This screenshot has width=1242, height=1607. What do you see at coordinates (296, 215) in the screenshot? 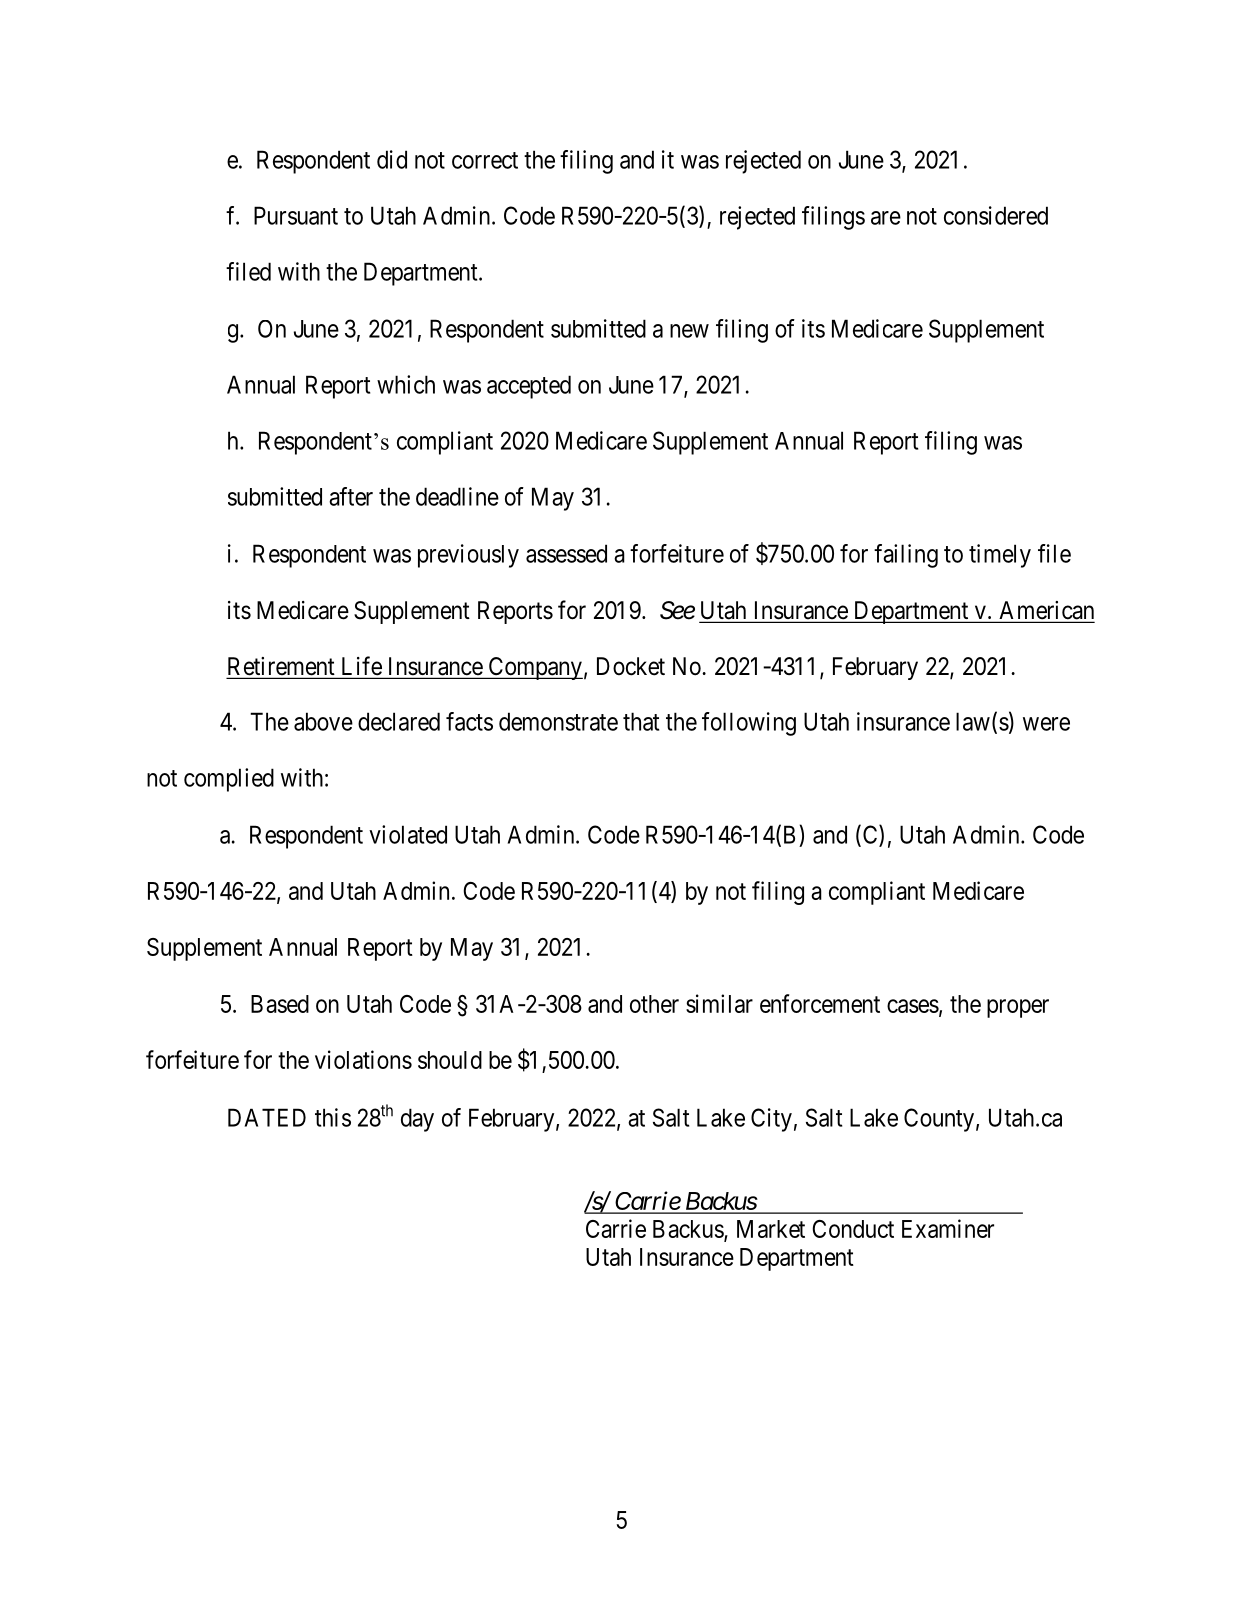
I see `Pursuant` at bounding box center [296, 215].
